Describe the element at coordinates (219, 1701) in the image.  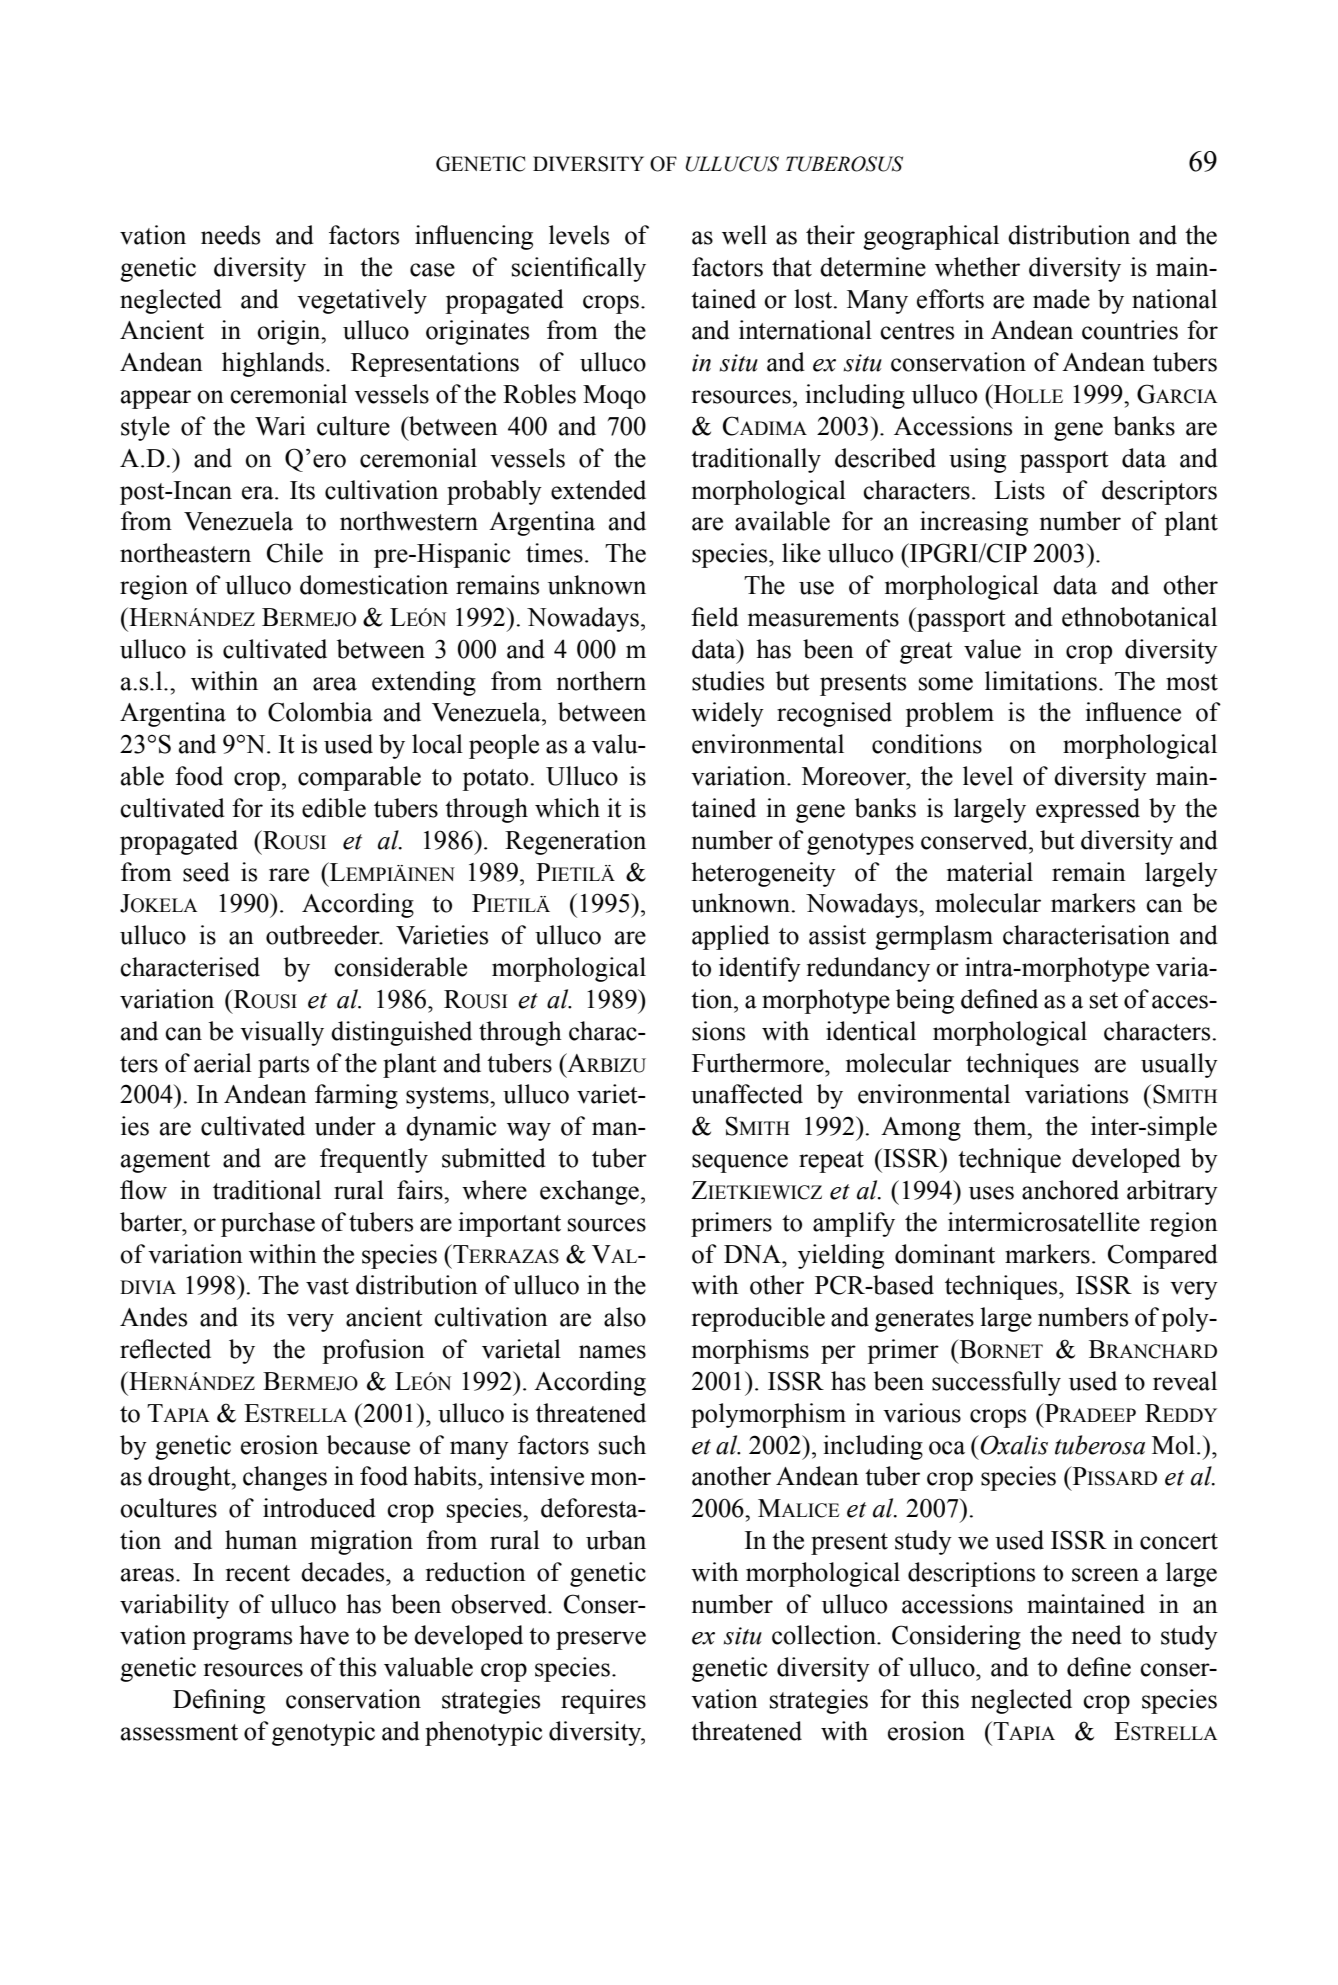
I see `Defining` at that location.
